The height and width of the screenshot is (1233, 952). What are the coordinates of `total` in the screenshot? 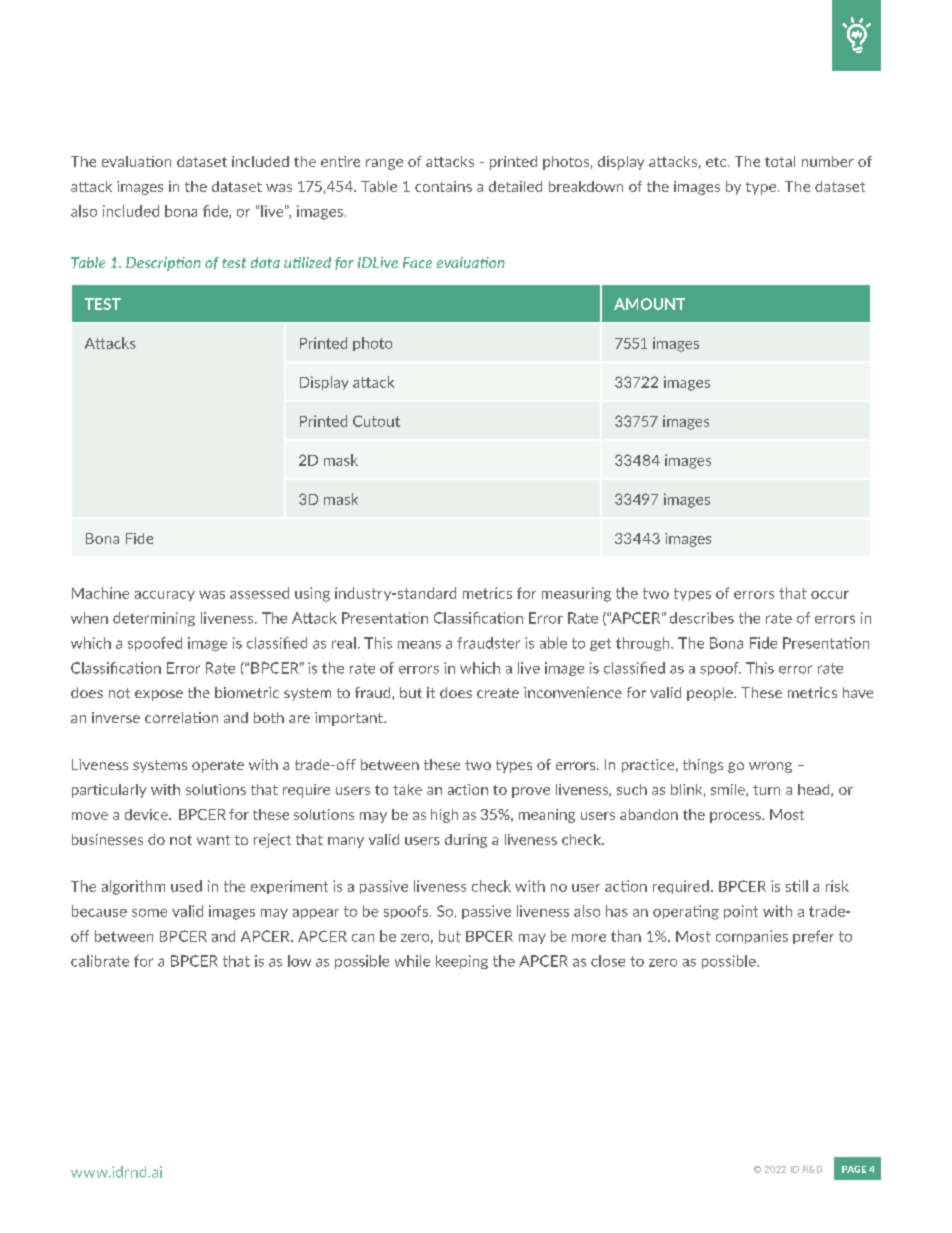 It's located at (780, 161).
